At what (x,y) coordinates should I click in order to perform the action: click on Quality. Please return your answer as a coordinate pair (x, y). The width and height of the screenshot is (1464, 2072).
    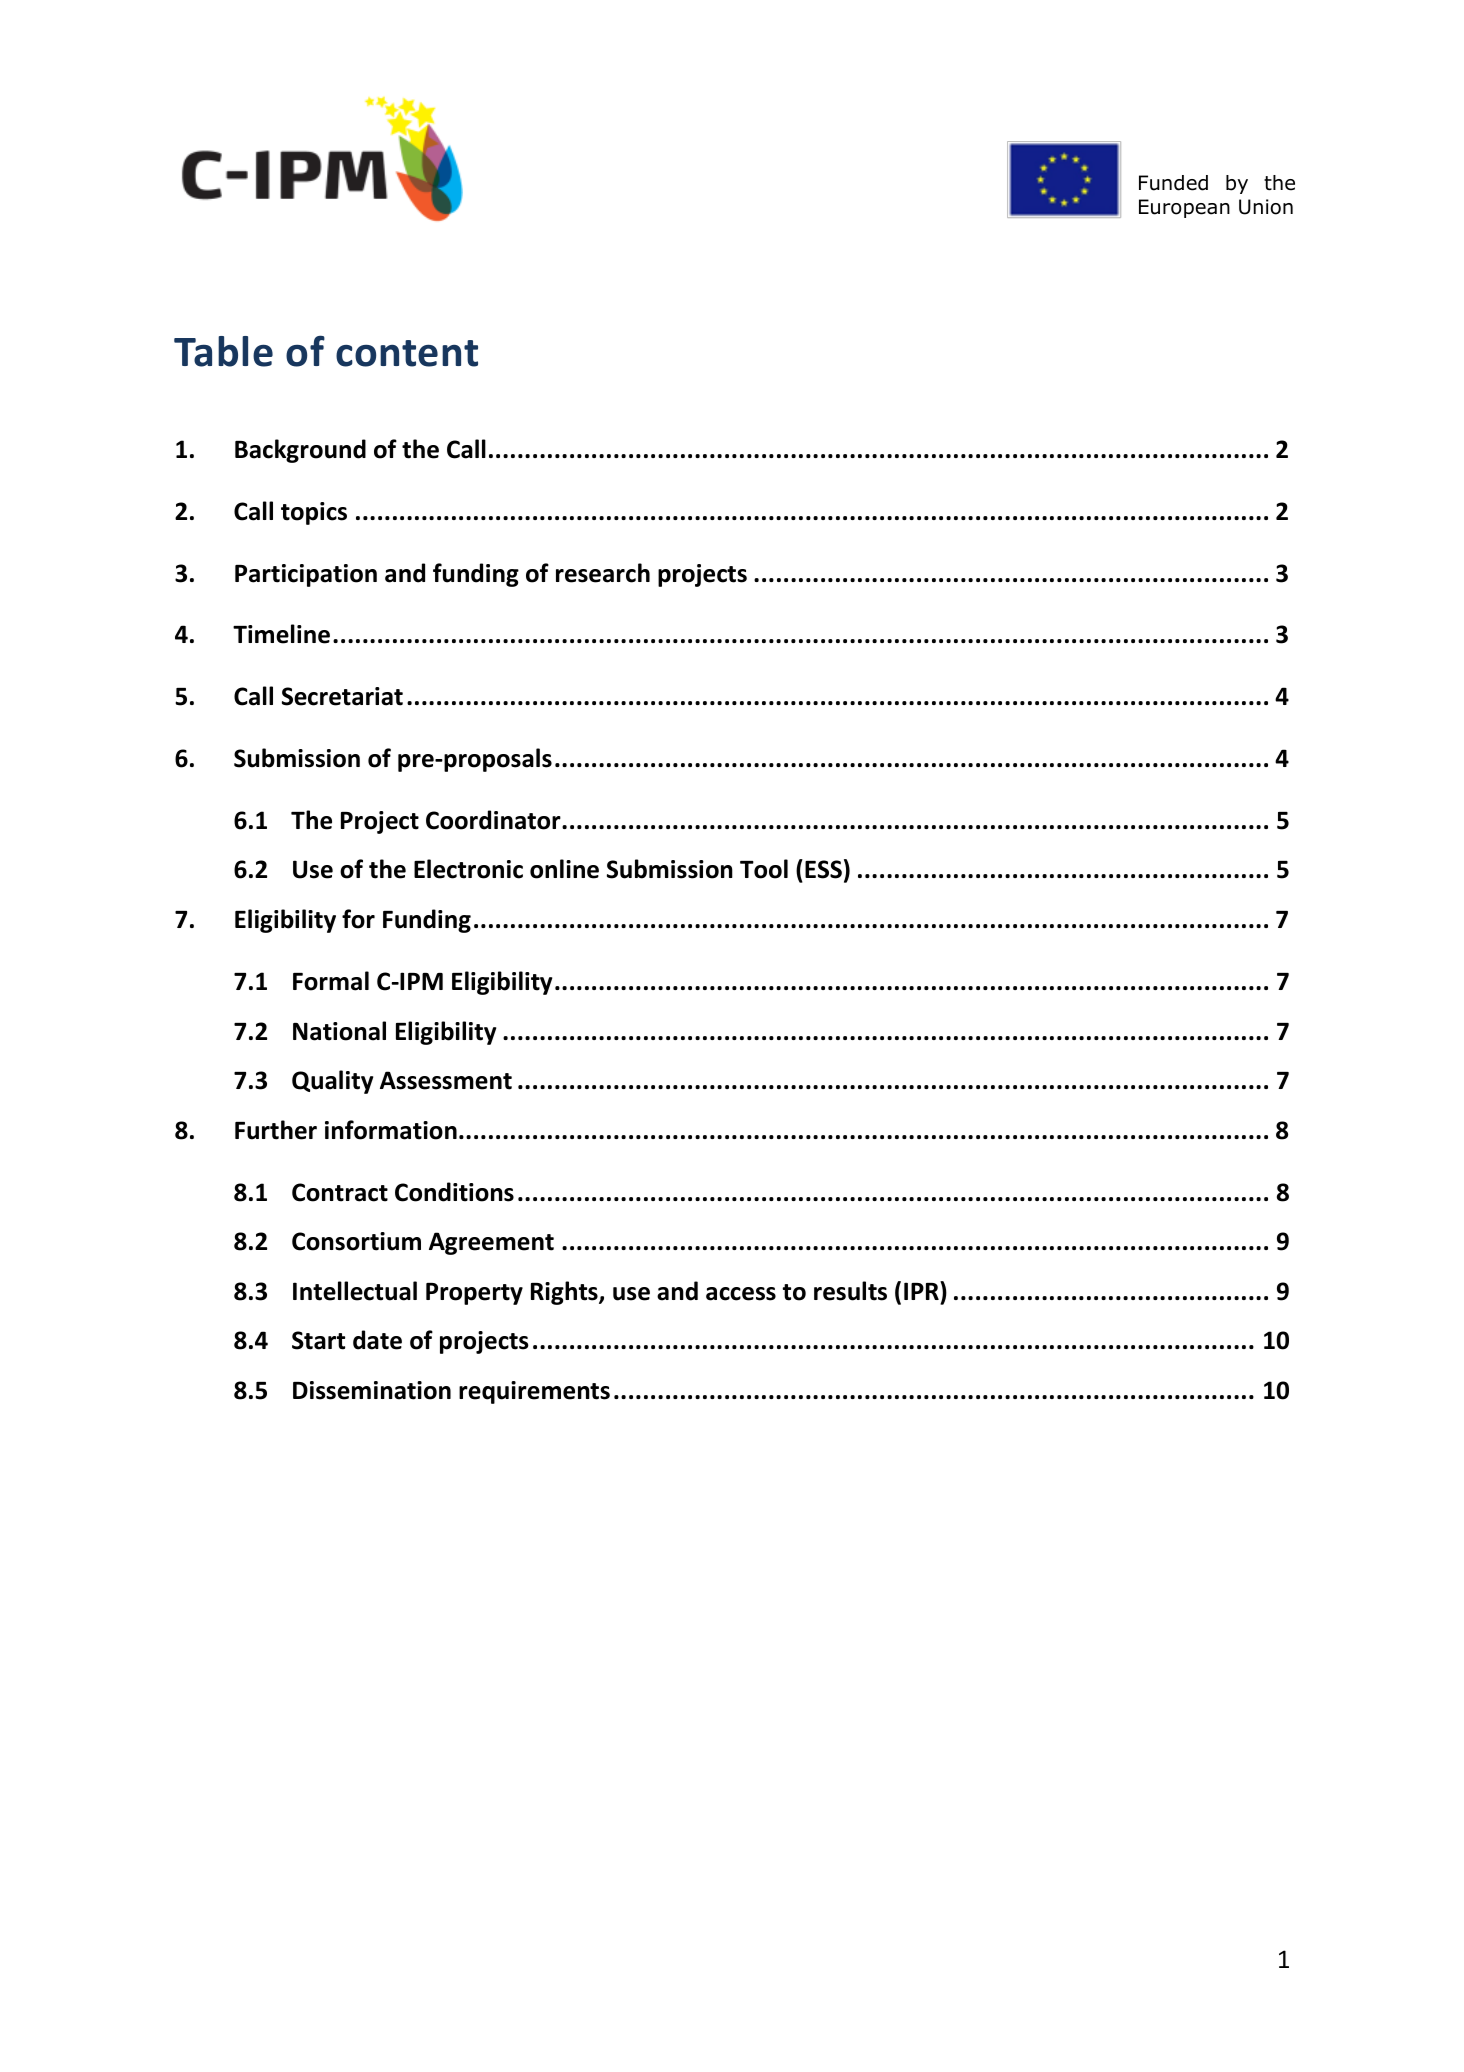
    Looking at the image, I should click on (332, 1082).
